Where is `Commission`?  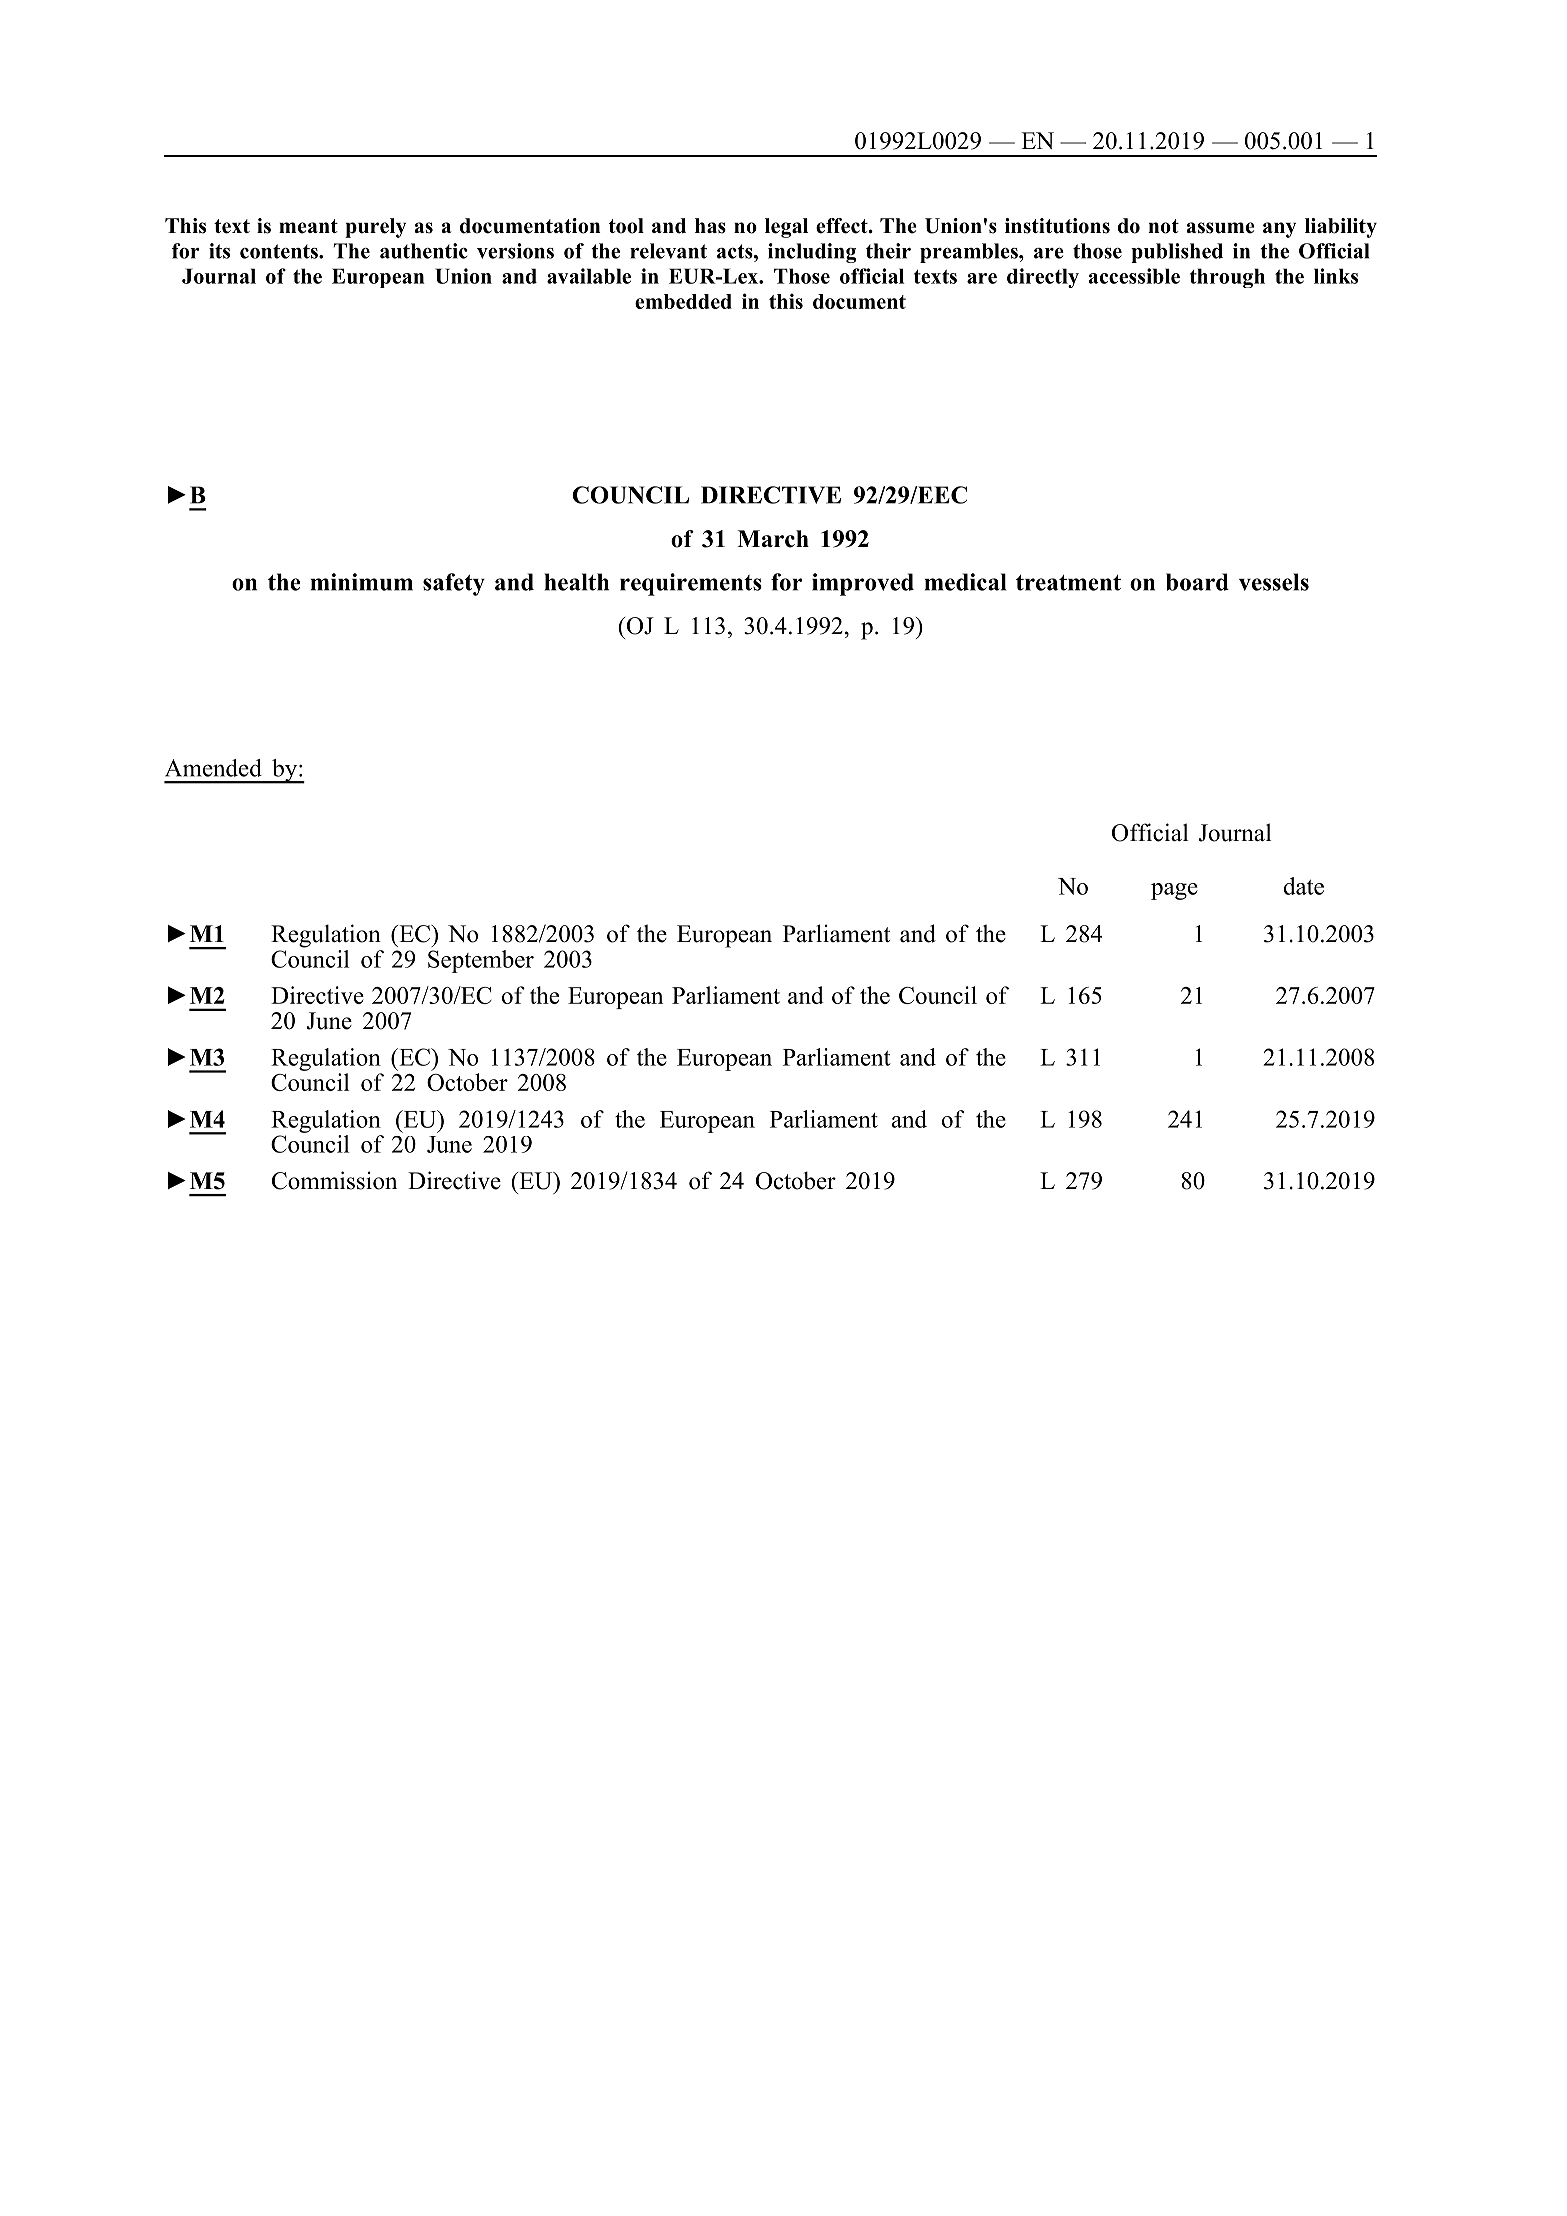 Commission is located at coordinates (334, 1180).
